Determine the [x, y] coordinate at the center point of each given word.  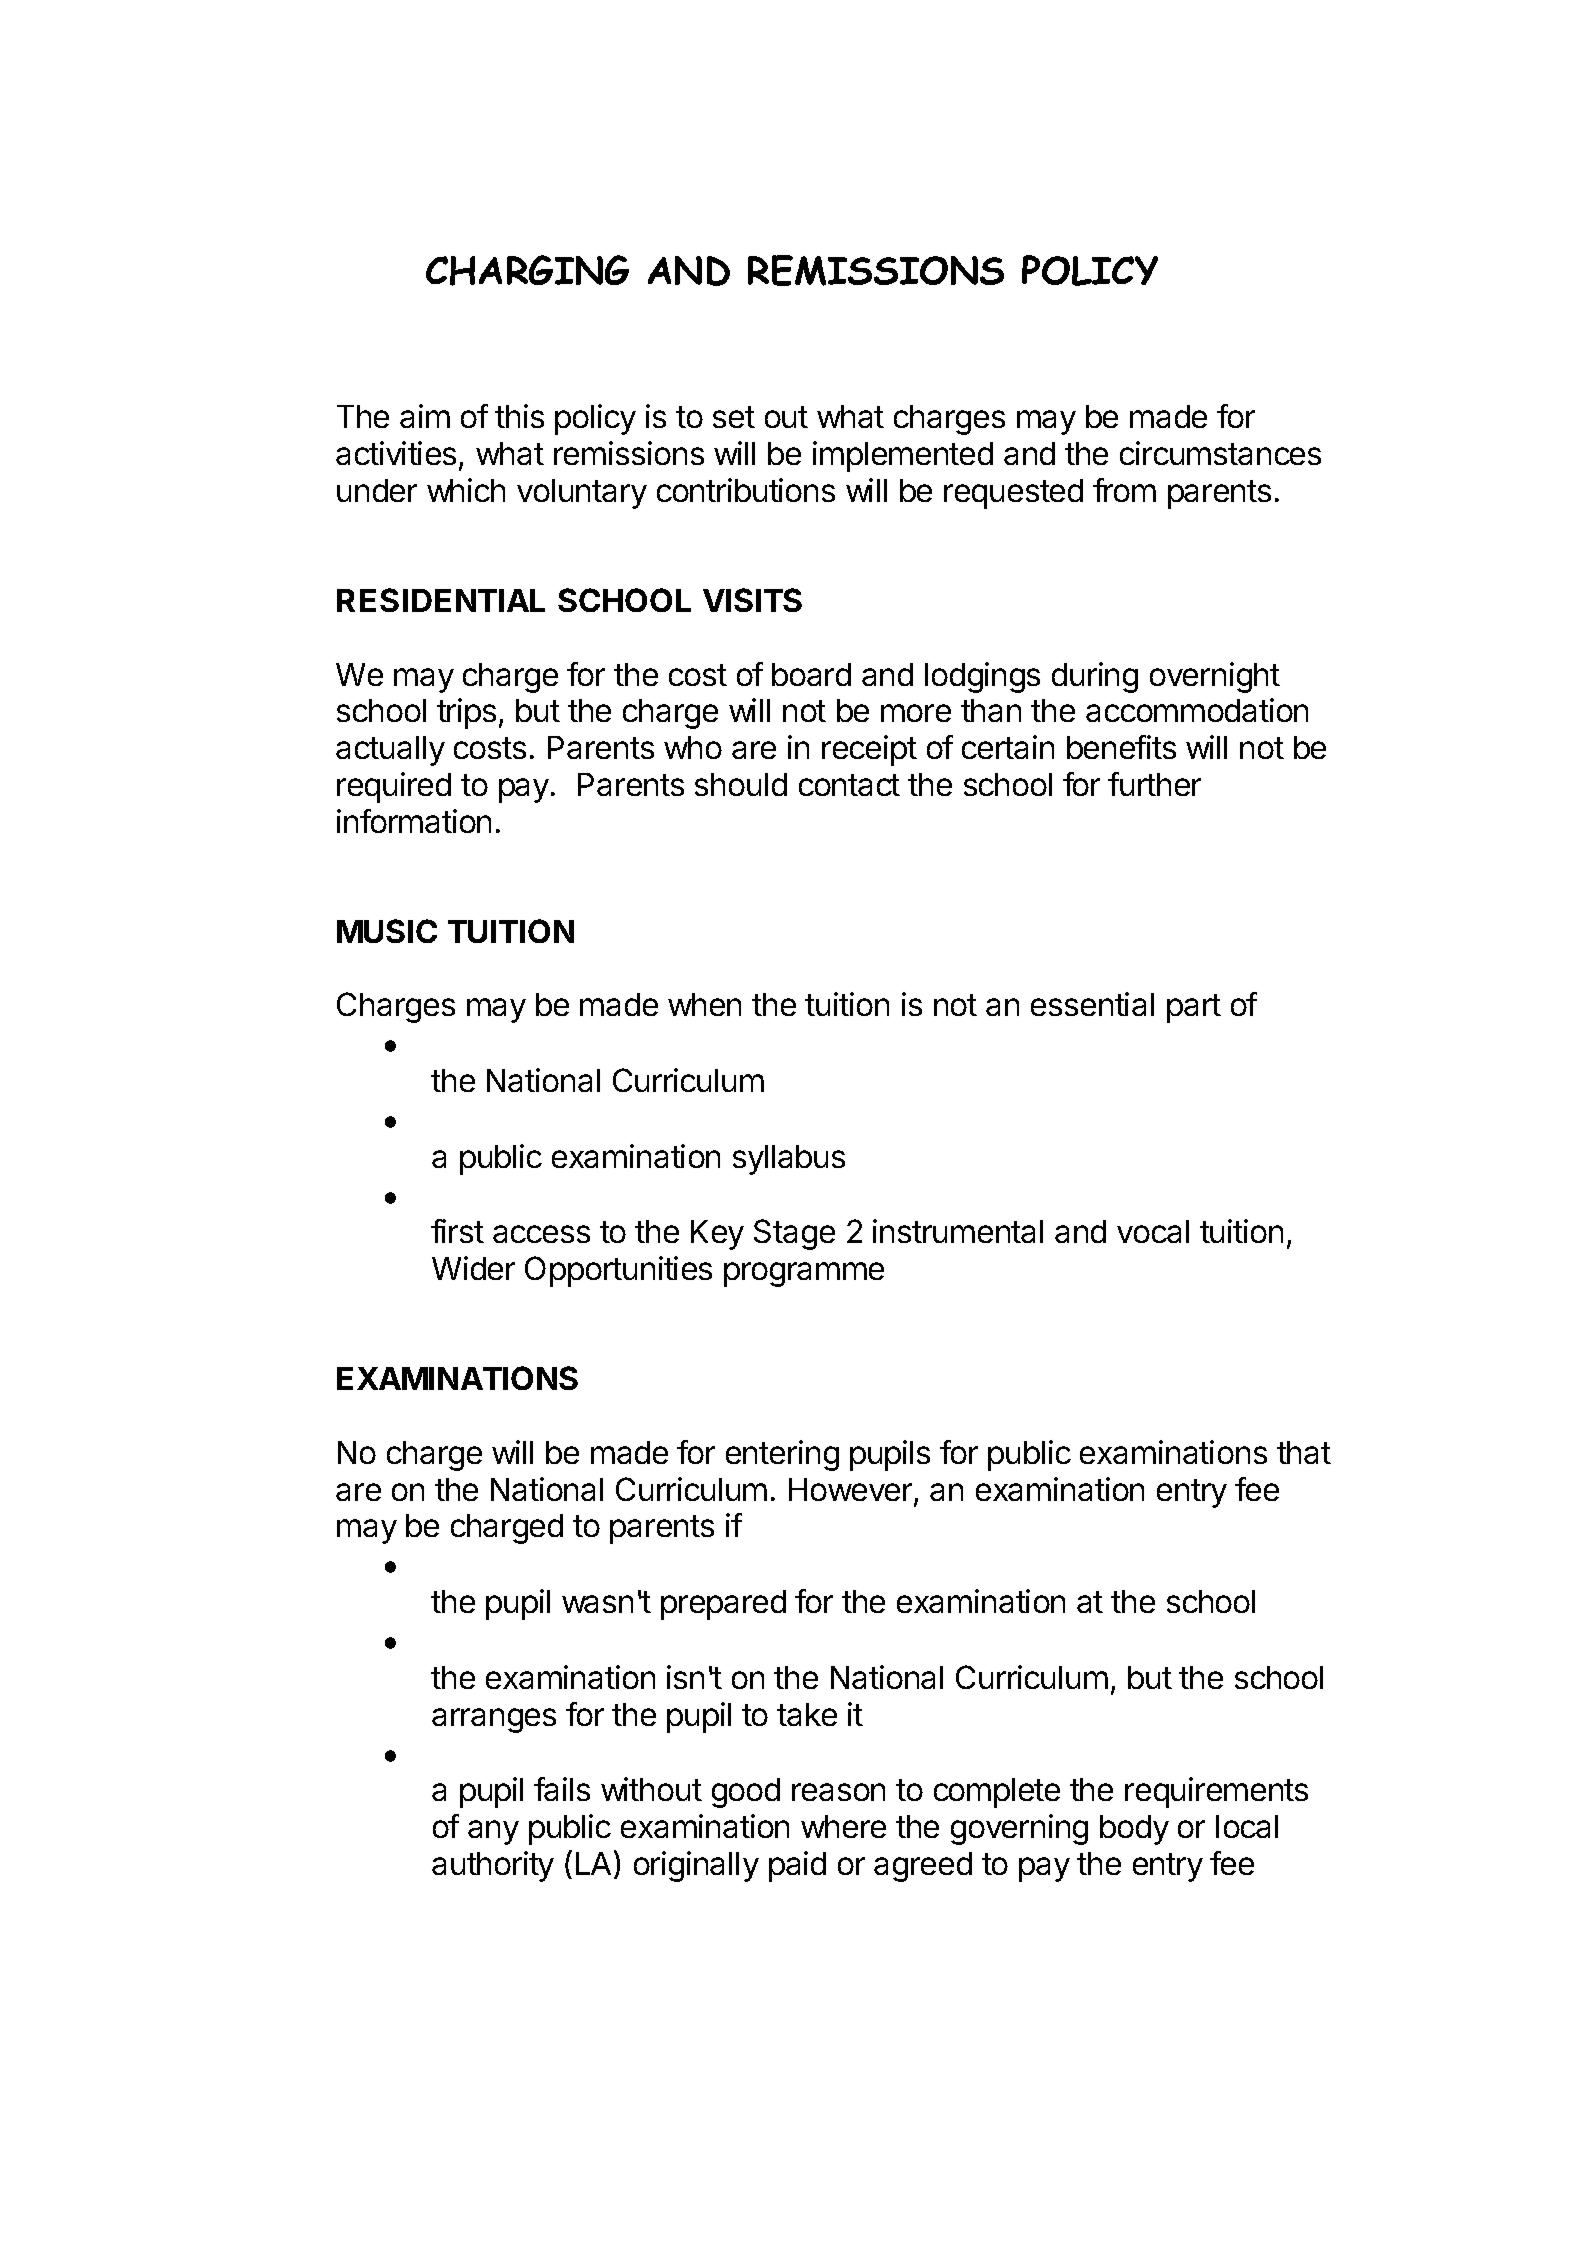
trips [466, 713]
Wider [473, 1268]
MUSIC [387, 931]
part [1194, 1008]
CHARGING [527, 270]
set [734, 417]
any [493, 1832]
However [852, 1491]
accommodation [1197, 710]
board [811, 674]
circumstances [1220, 453]
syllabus [789, 1160]
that [1304, 1452]
